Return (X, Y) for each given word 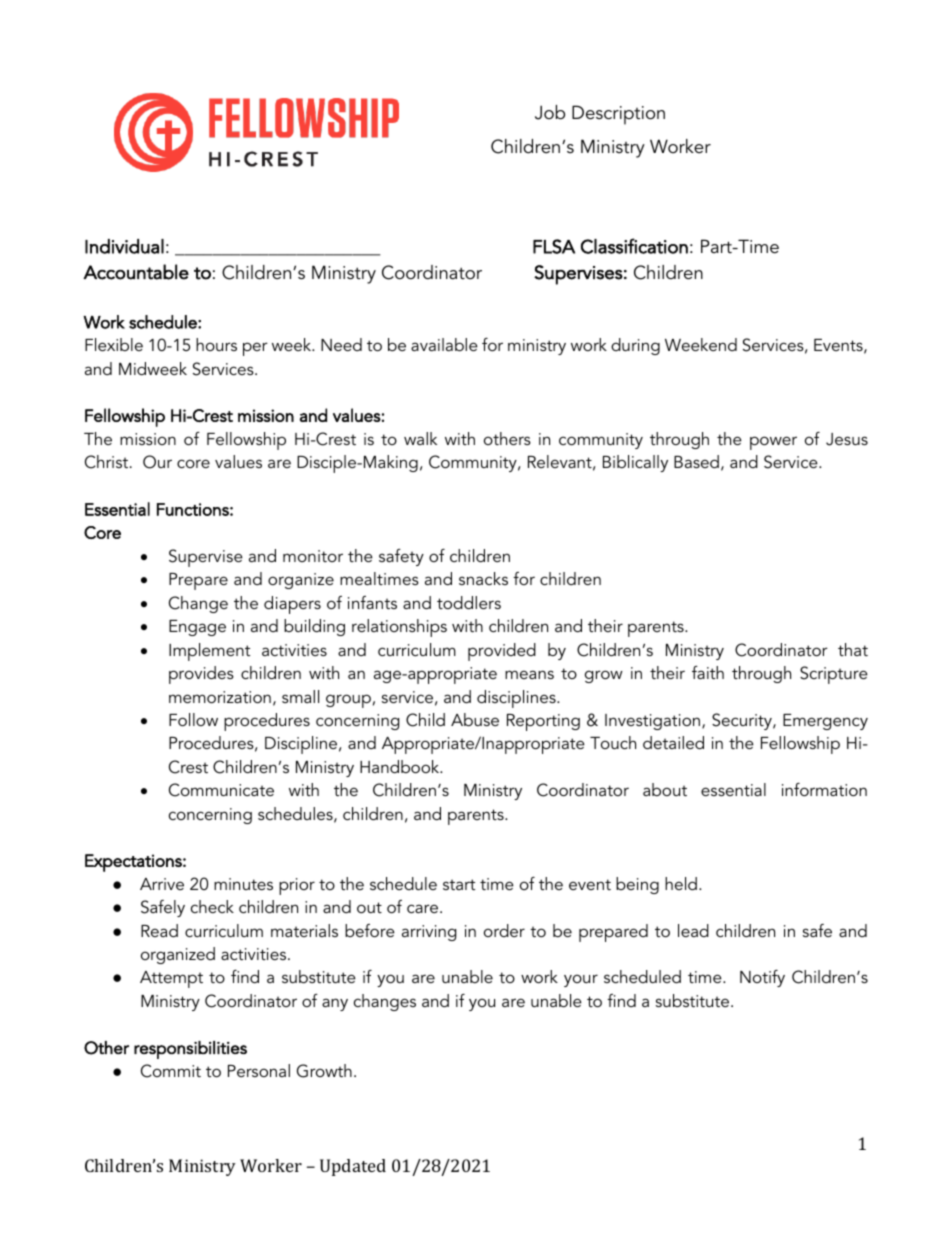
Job (550, 112)
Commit (171, 1071)
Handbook (401, 766)
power (773, 443)
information (824, 789)
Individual (124, 246)
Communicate (221, 790)
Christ (108, 462)
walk (420, 438)
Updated (353, 1167)
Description (618, 115)
